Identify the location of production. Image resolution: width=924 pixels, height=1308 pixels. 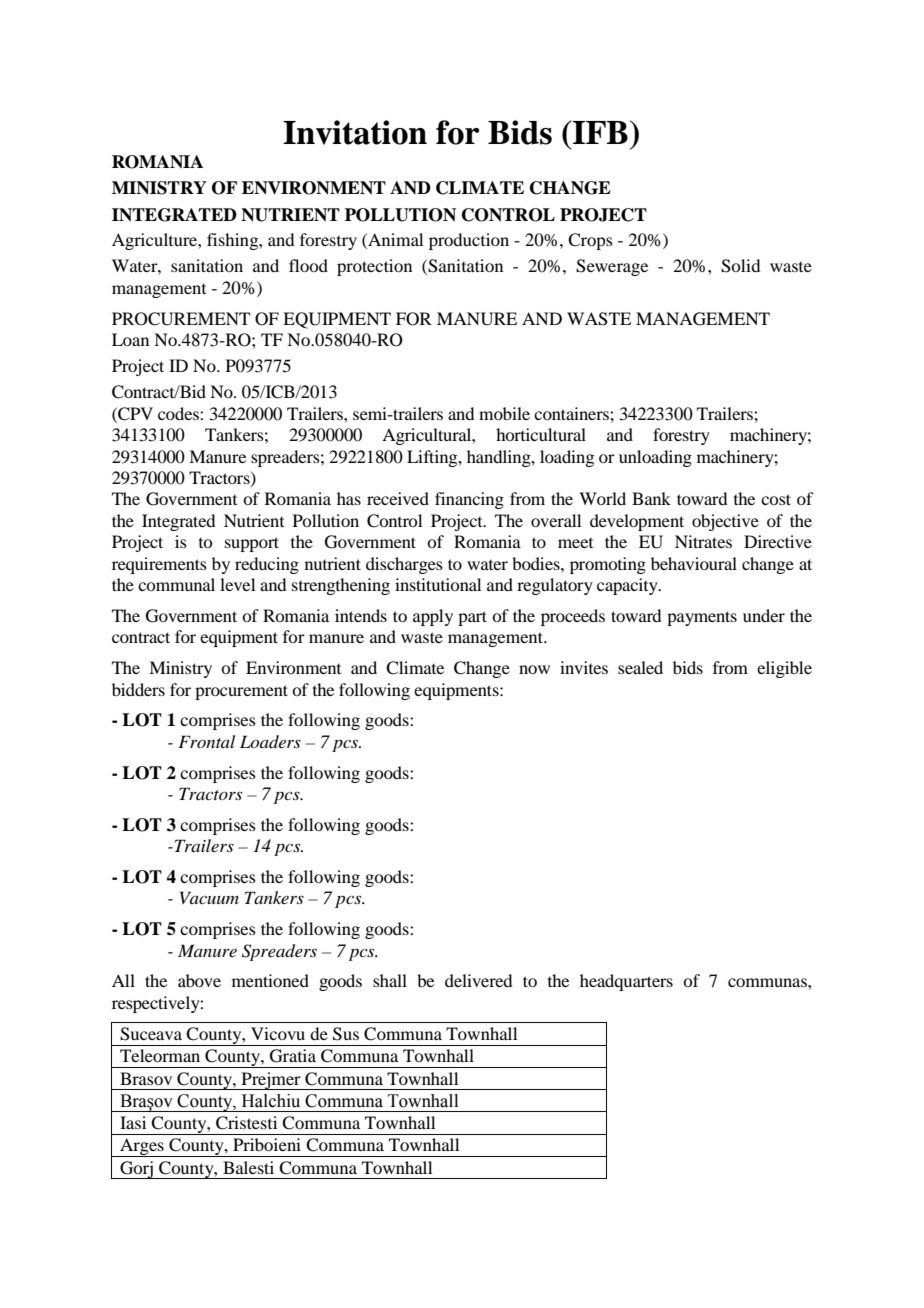
(469, 241).
